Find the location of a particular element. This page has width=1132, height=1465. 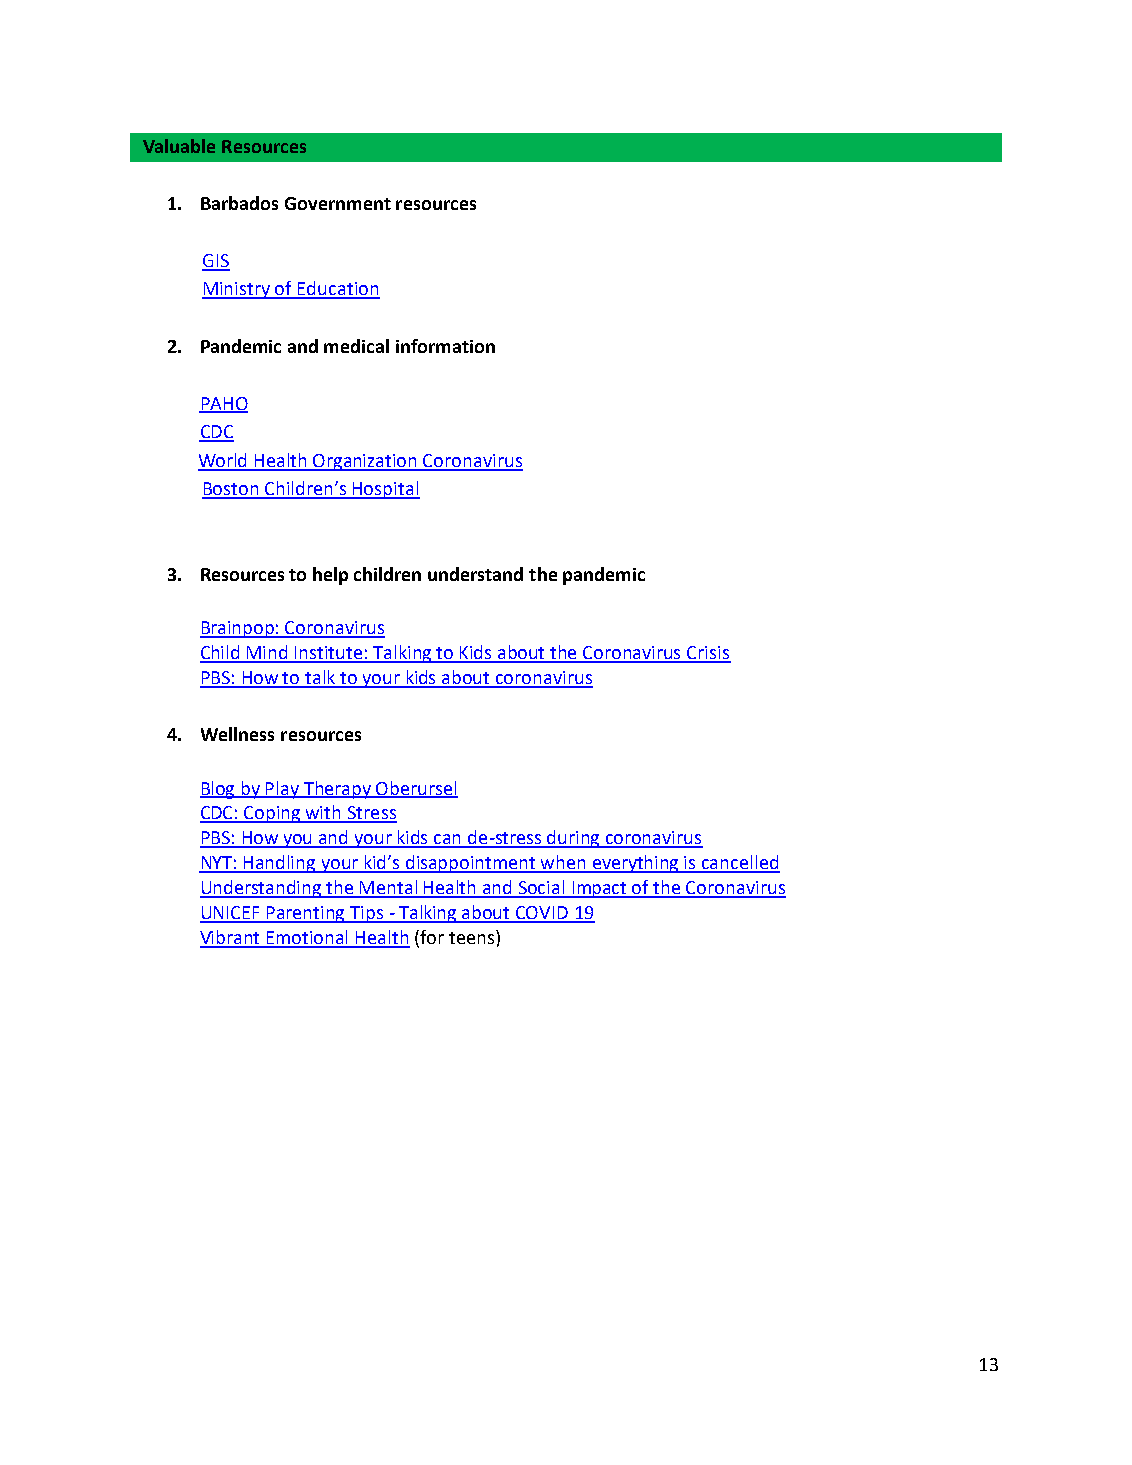

teens is located at coordinates (471, 938).
